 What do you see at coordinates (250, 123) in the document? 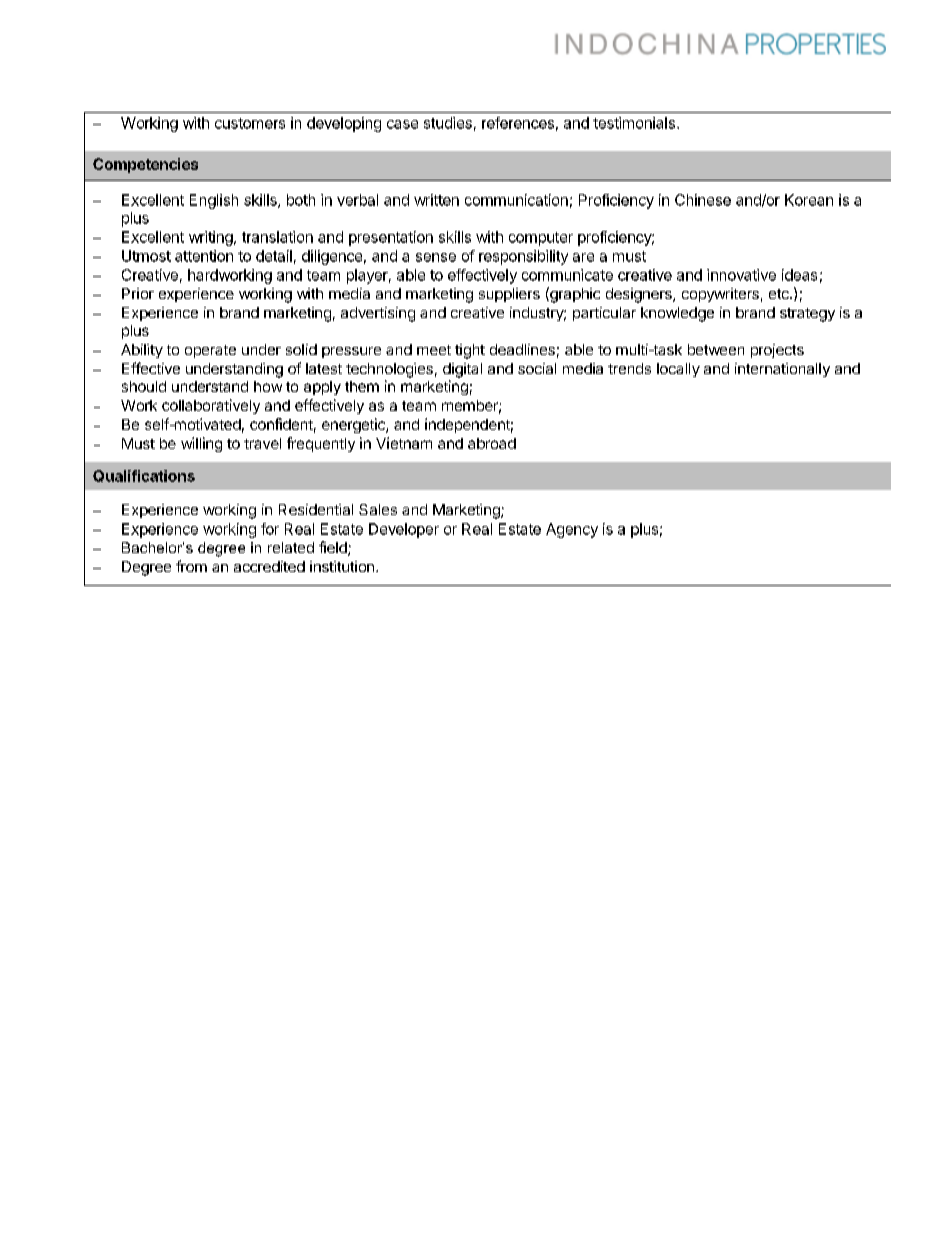
I see `customers` at bounding box center [250, 123].
